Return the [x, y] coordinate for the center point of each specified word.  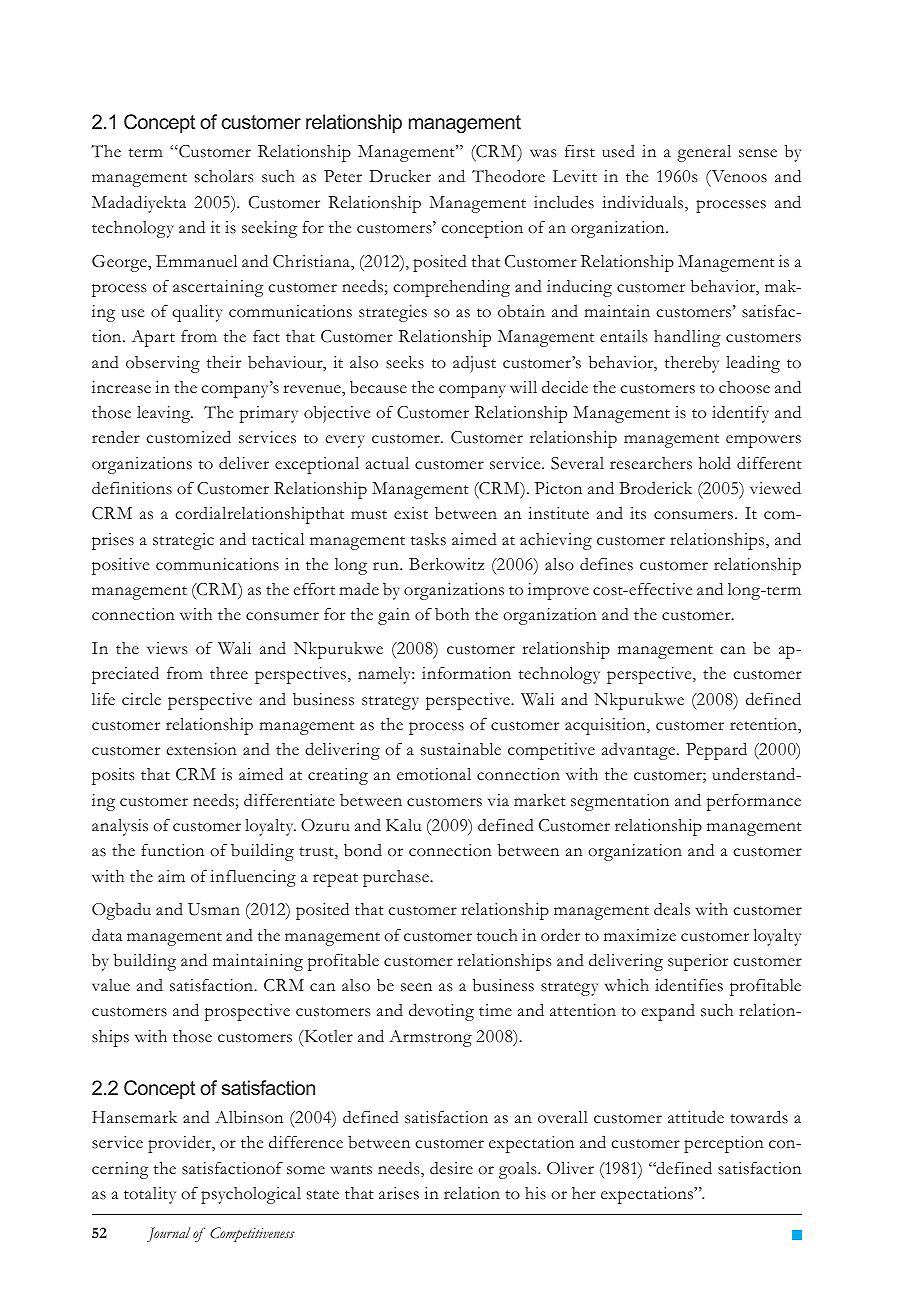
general [704, 153]
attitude [696, 1117]
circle [141, 699]
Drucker [400, 176]
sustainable [461, 749]
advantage [640, 751]
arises [399, 1193]
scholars [224, 176]
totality [150, 1195]
